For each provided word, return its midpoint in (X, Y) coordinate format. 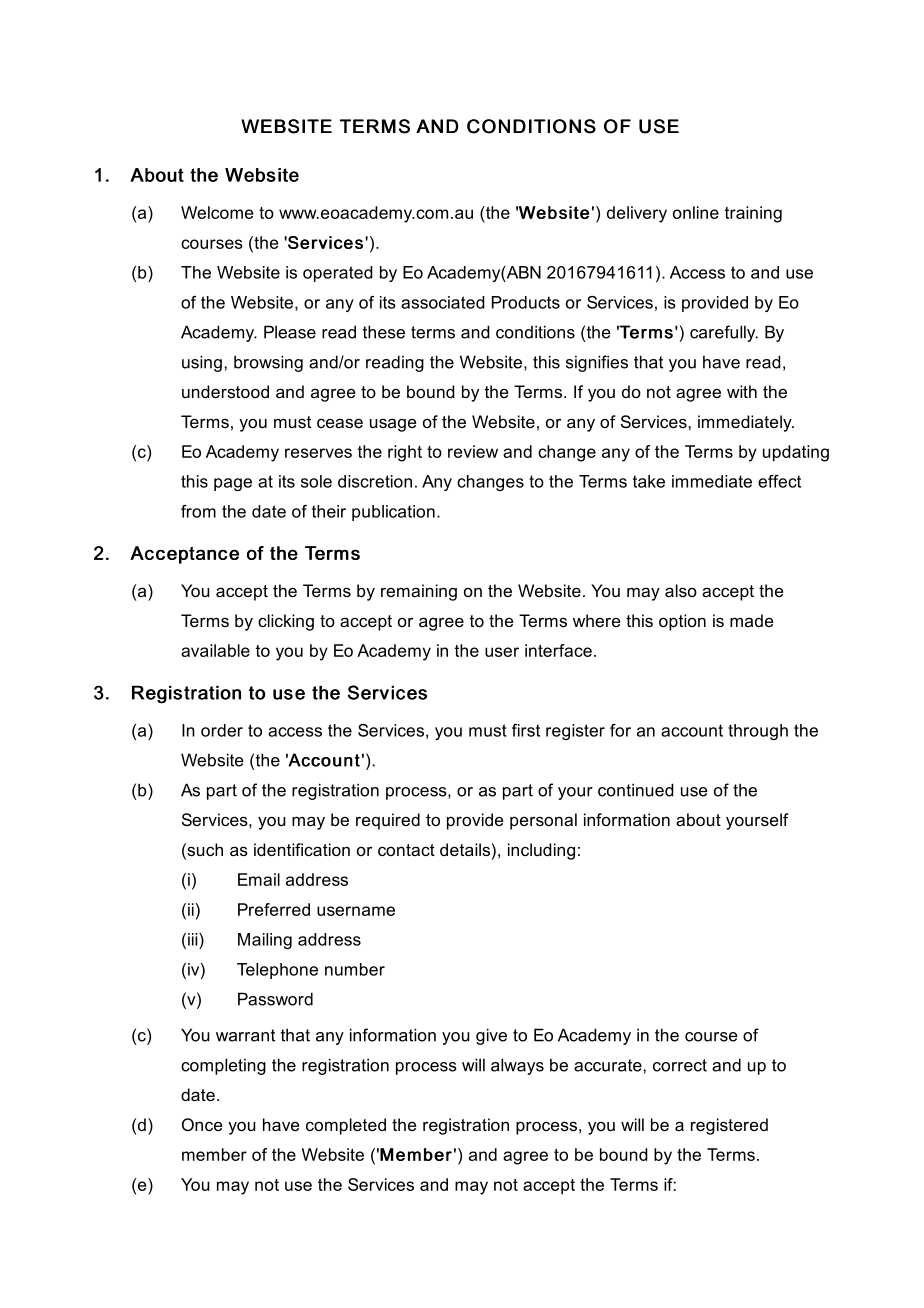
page (233, 484)
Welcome (217, 212)
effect (779, 481)
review (473, 451)
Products (526, 302)
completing (223, 1066)
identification (302, 849)
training (753, 214)
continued (636, 790)
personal (543, 821)
